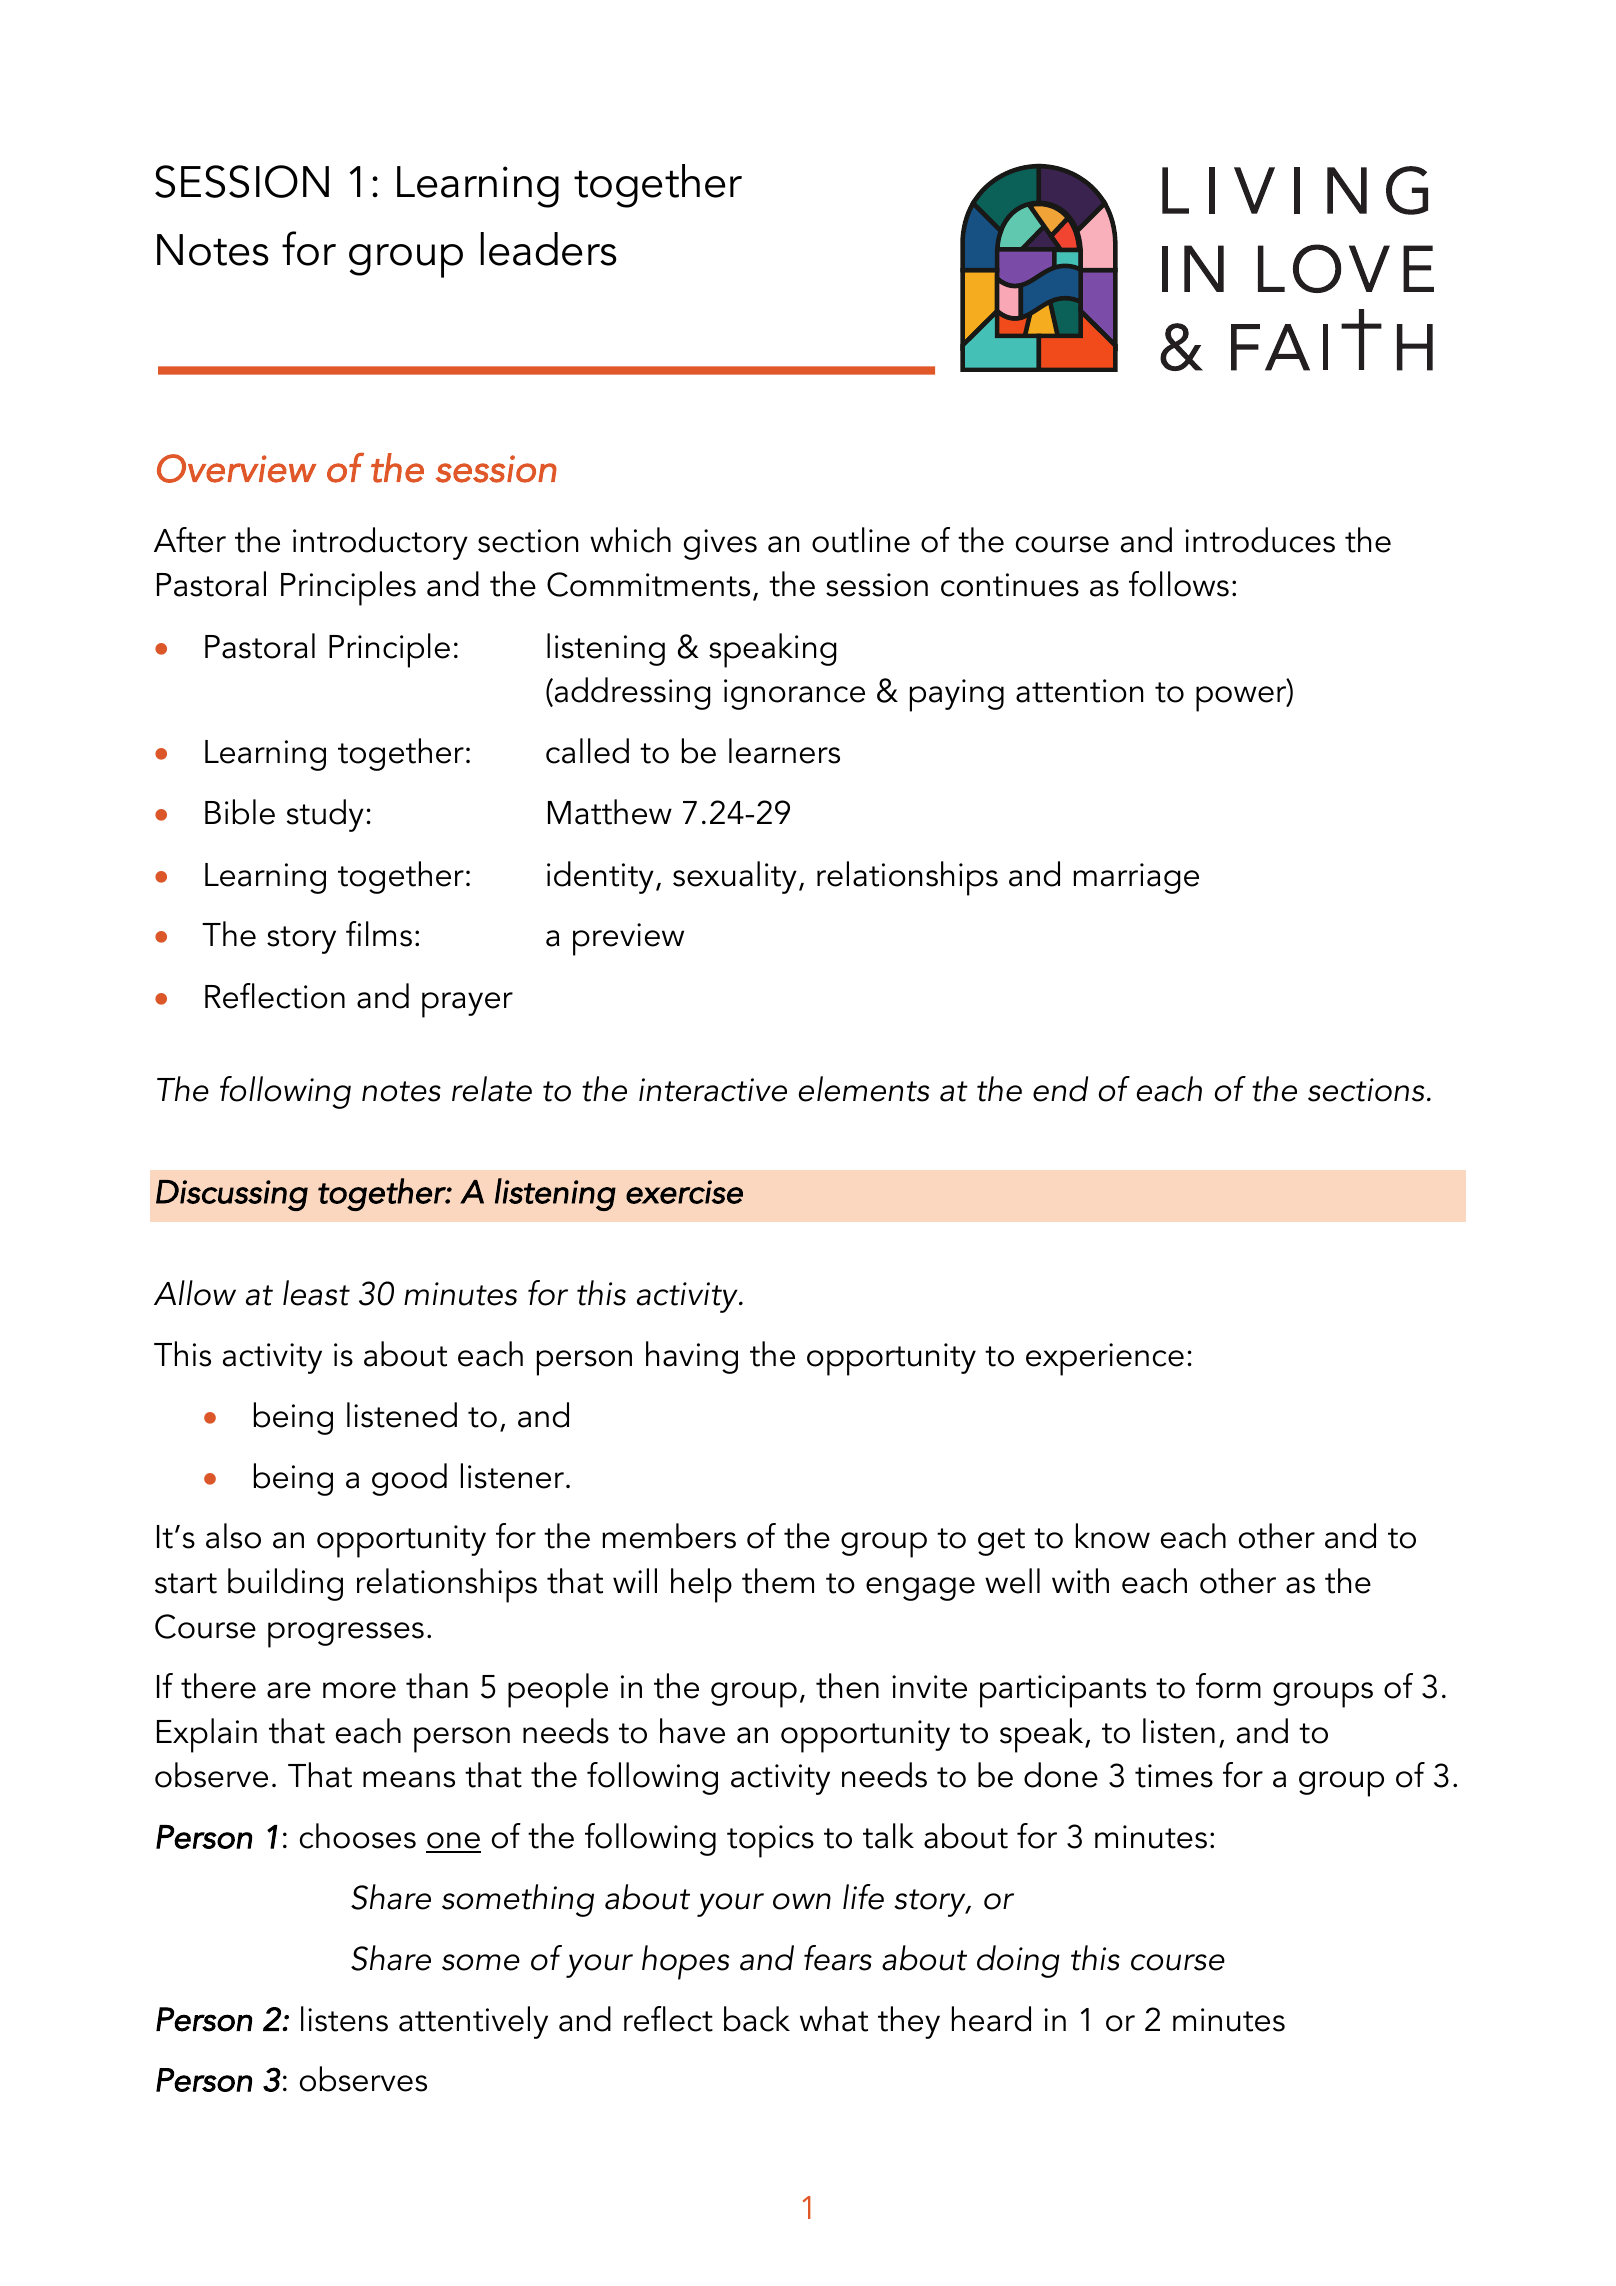 Image resolution: width=1616 pixels, height=2286 pixels. Describe the element at coordinates (1260, 540) in the screenshot. I see `introduces` at that location.
